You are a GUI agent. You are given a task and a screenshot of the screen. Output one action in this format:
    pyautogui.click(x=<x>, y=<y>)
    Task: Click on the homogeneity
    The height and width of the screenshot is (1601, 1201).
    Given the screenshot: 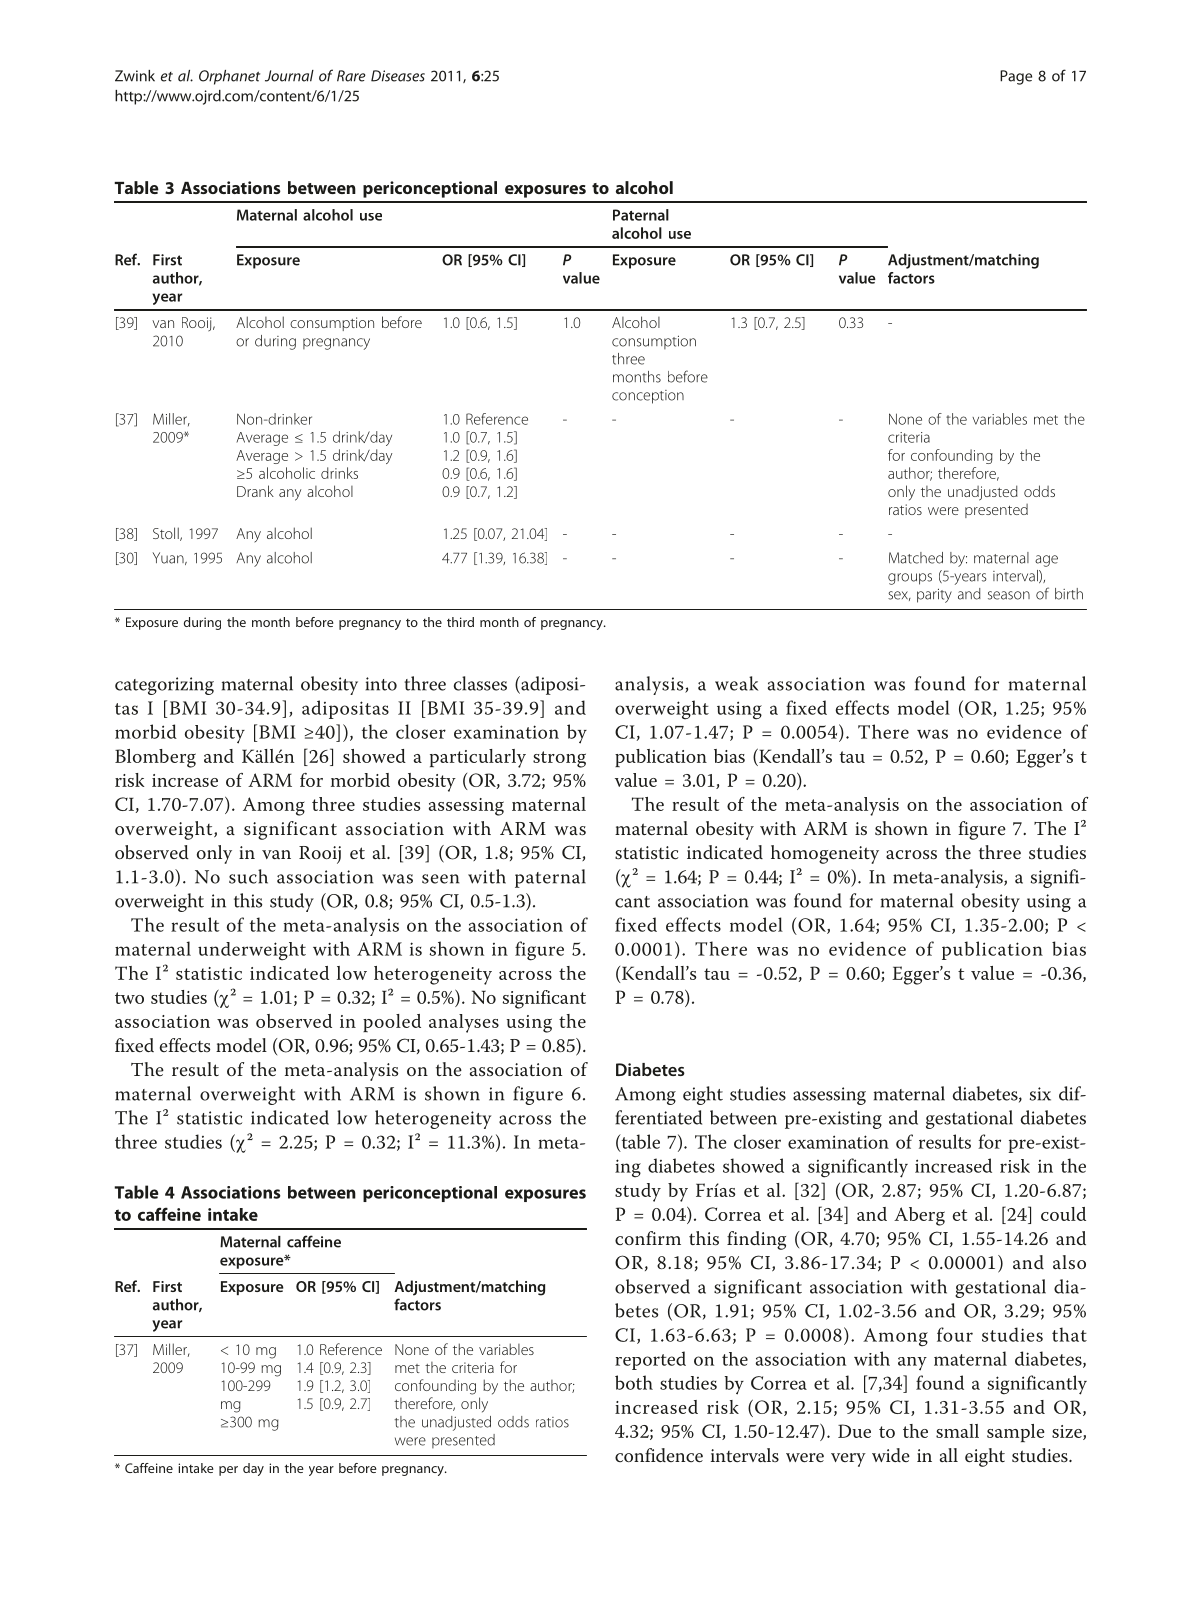 What is the action you would take?
    pyautogui.click(x=825, y=854)
